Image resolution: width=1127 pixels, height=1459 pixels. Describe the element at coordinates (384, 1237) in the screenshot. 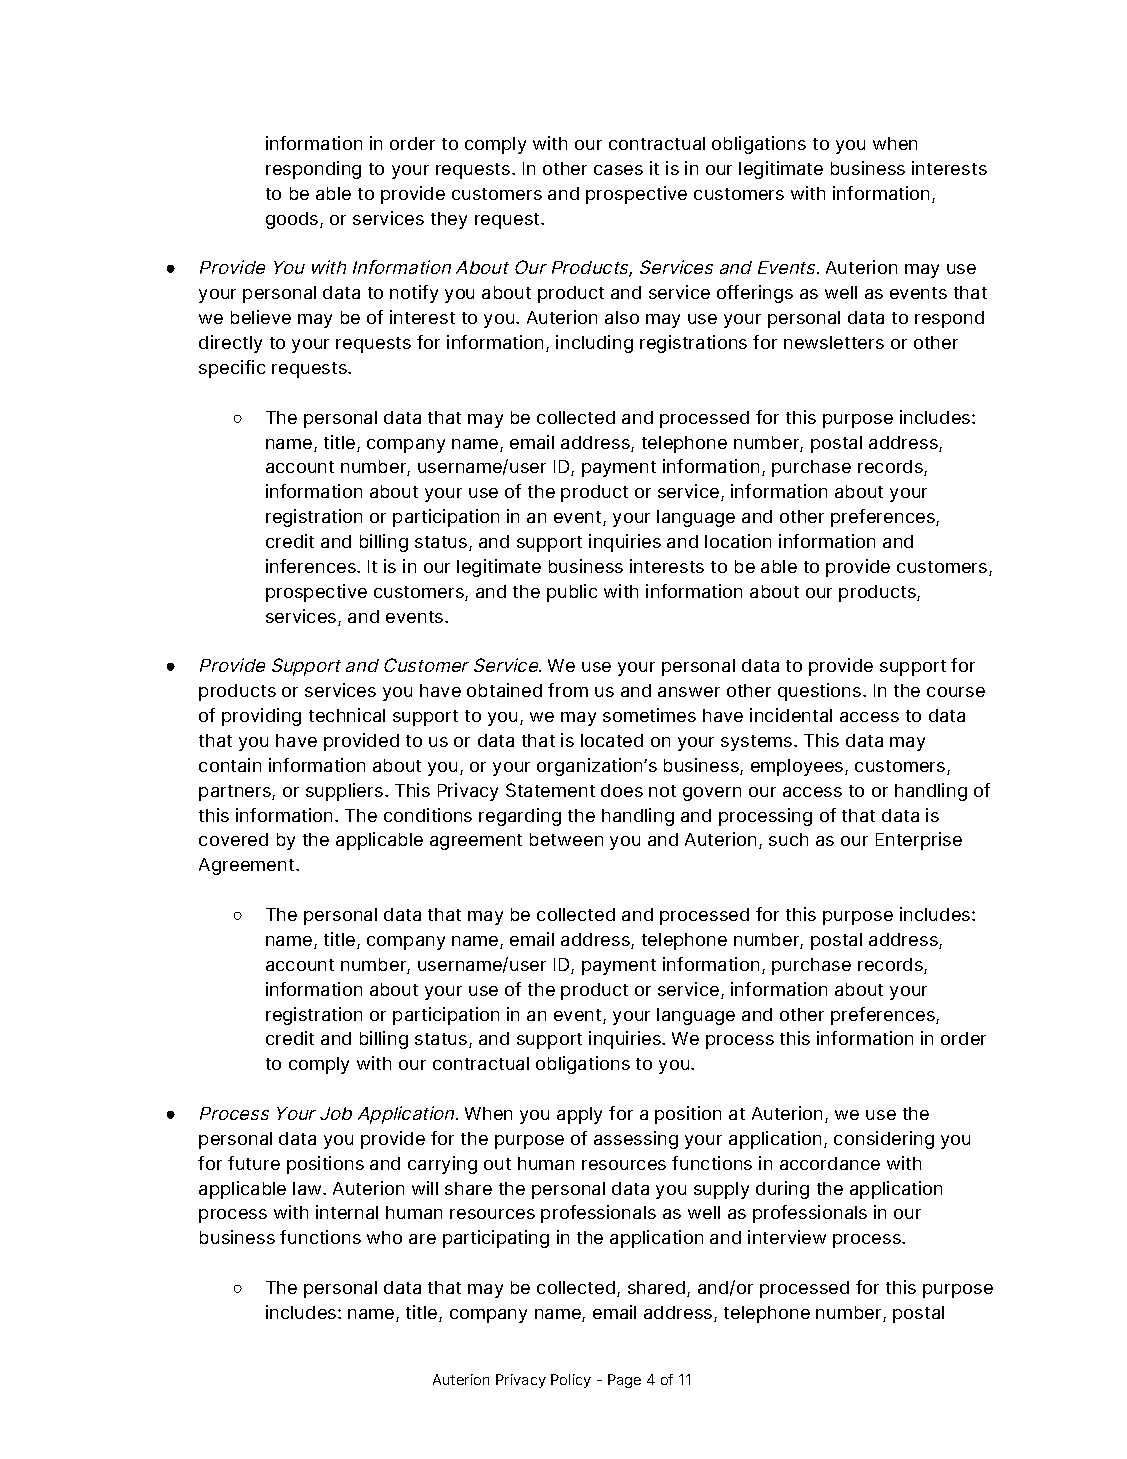

I see `who` at that location.
